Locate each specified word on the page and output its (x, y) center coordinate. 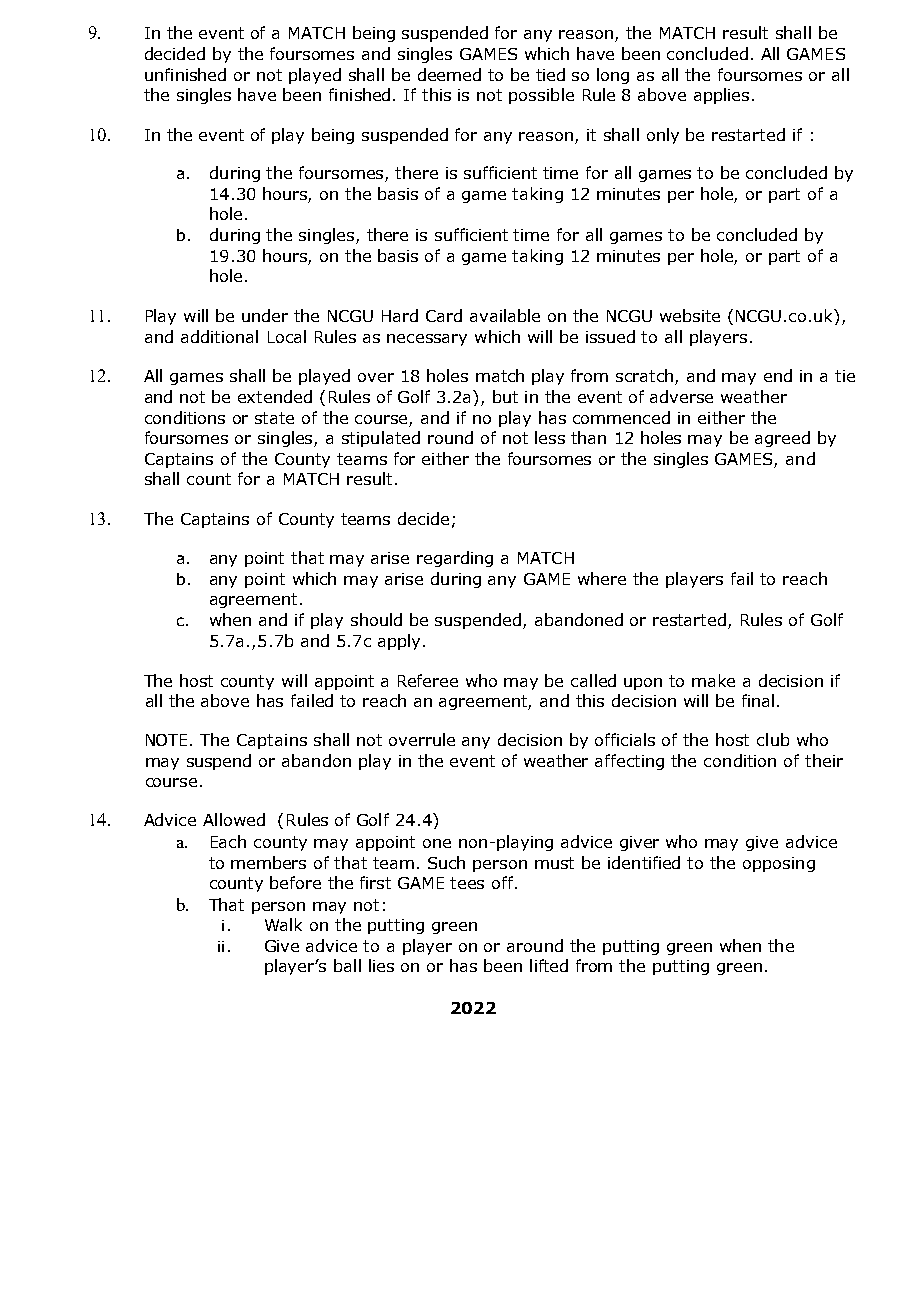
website (690, 315)
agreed (782, 439)
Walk (283, 924)
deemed (449, 74)
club (773, 739)
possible (541, 96)
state (274, 418)
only (663, 136)
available (505, 315)
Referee (428, 680)
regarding (455, 559)
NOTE (168, 740)
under (265, 315)
